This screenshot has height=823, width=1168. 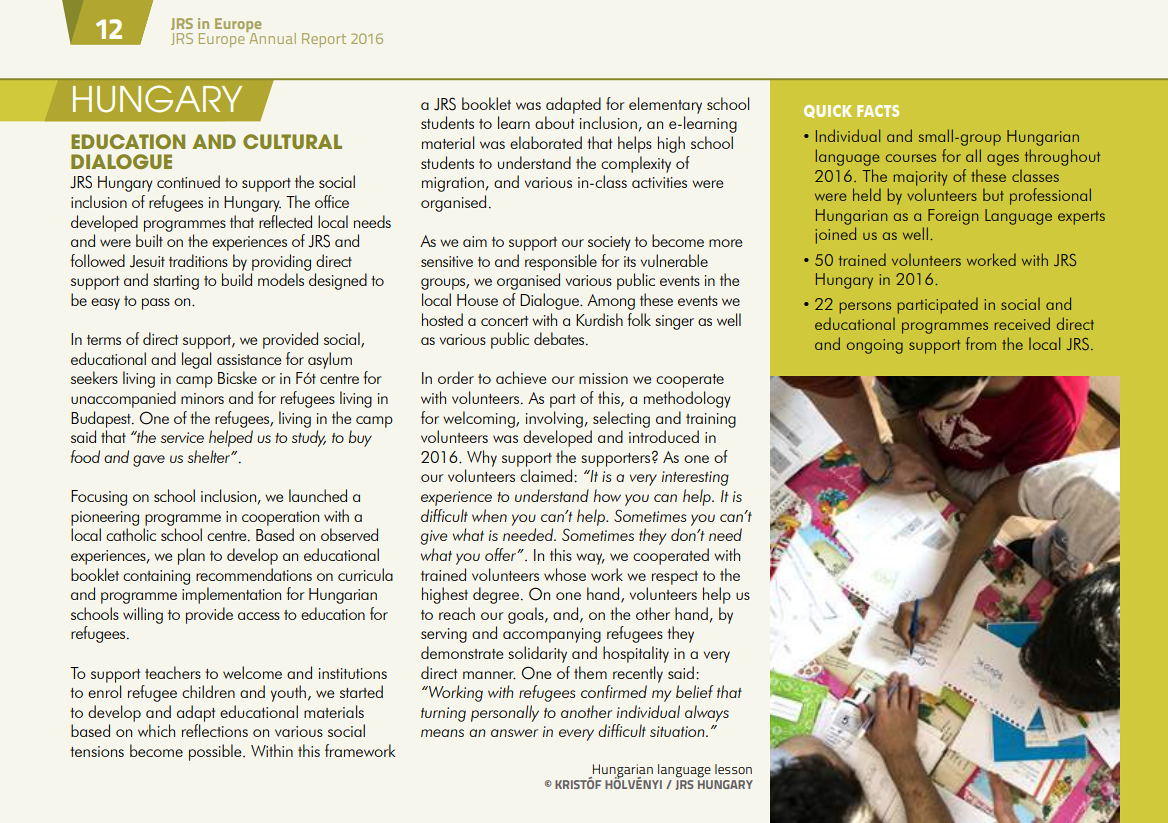 What do you see at coordinates (554, 419) in the screenshot?
I see `involving` at bounding box center [554, 419].
